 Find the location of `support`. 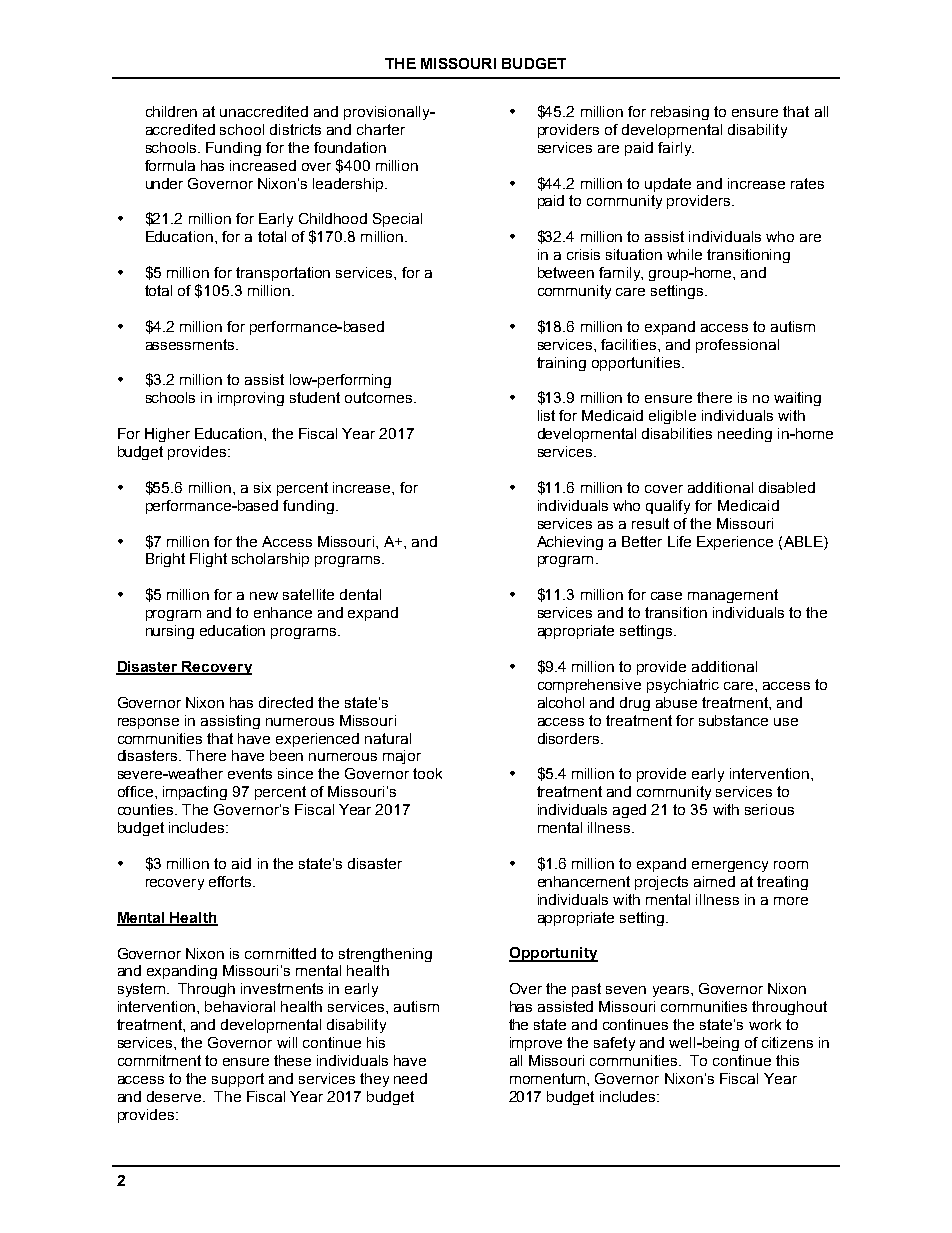

support is located at coordinates (238, 1080).
